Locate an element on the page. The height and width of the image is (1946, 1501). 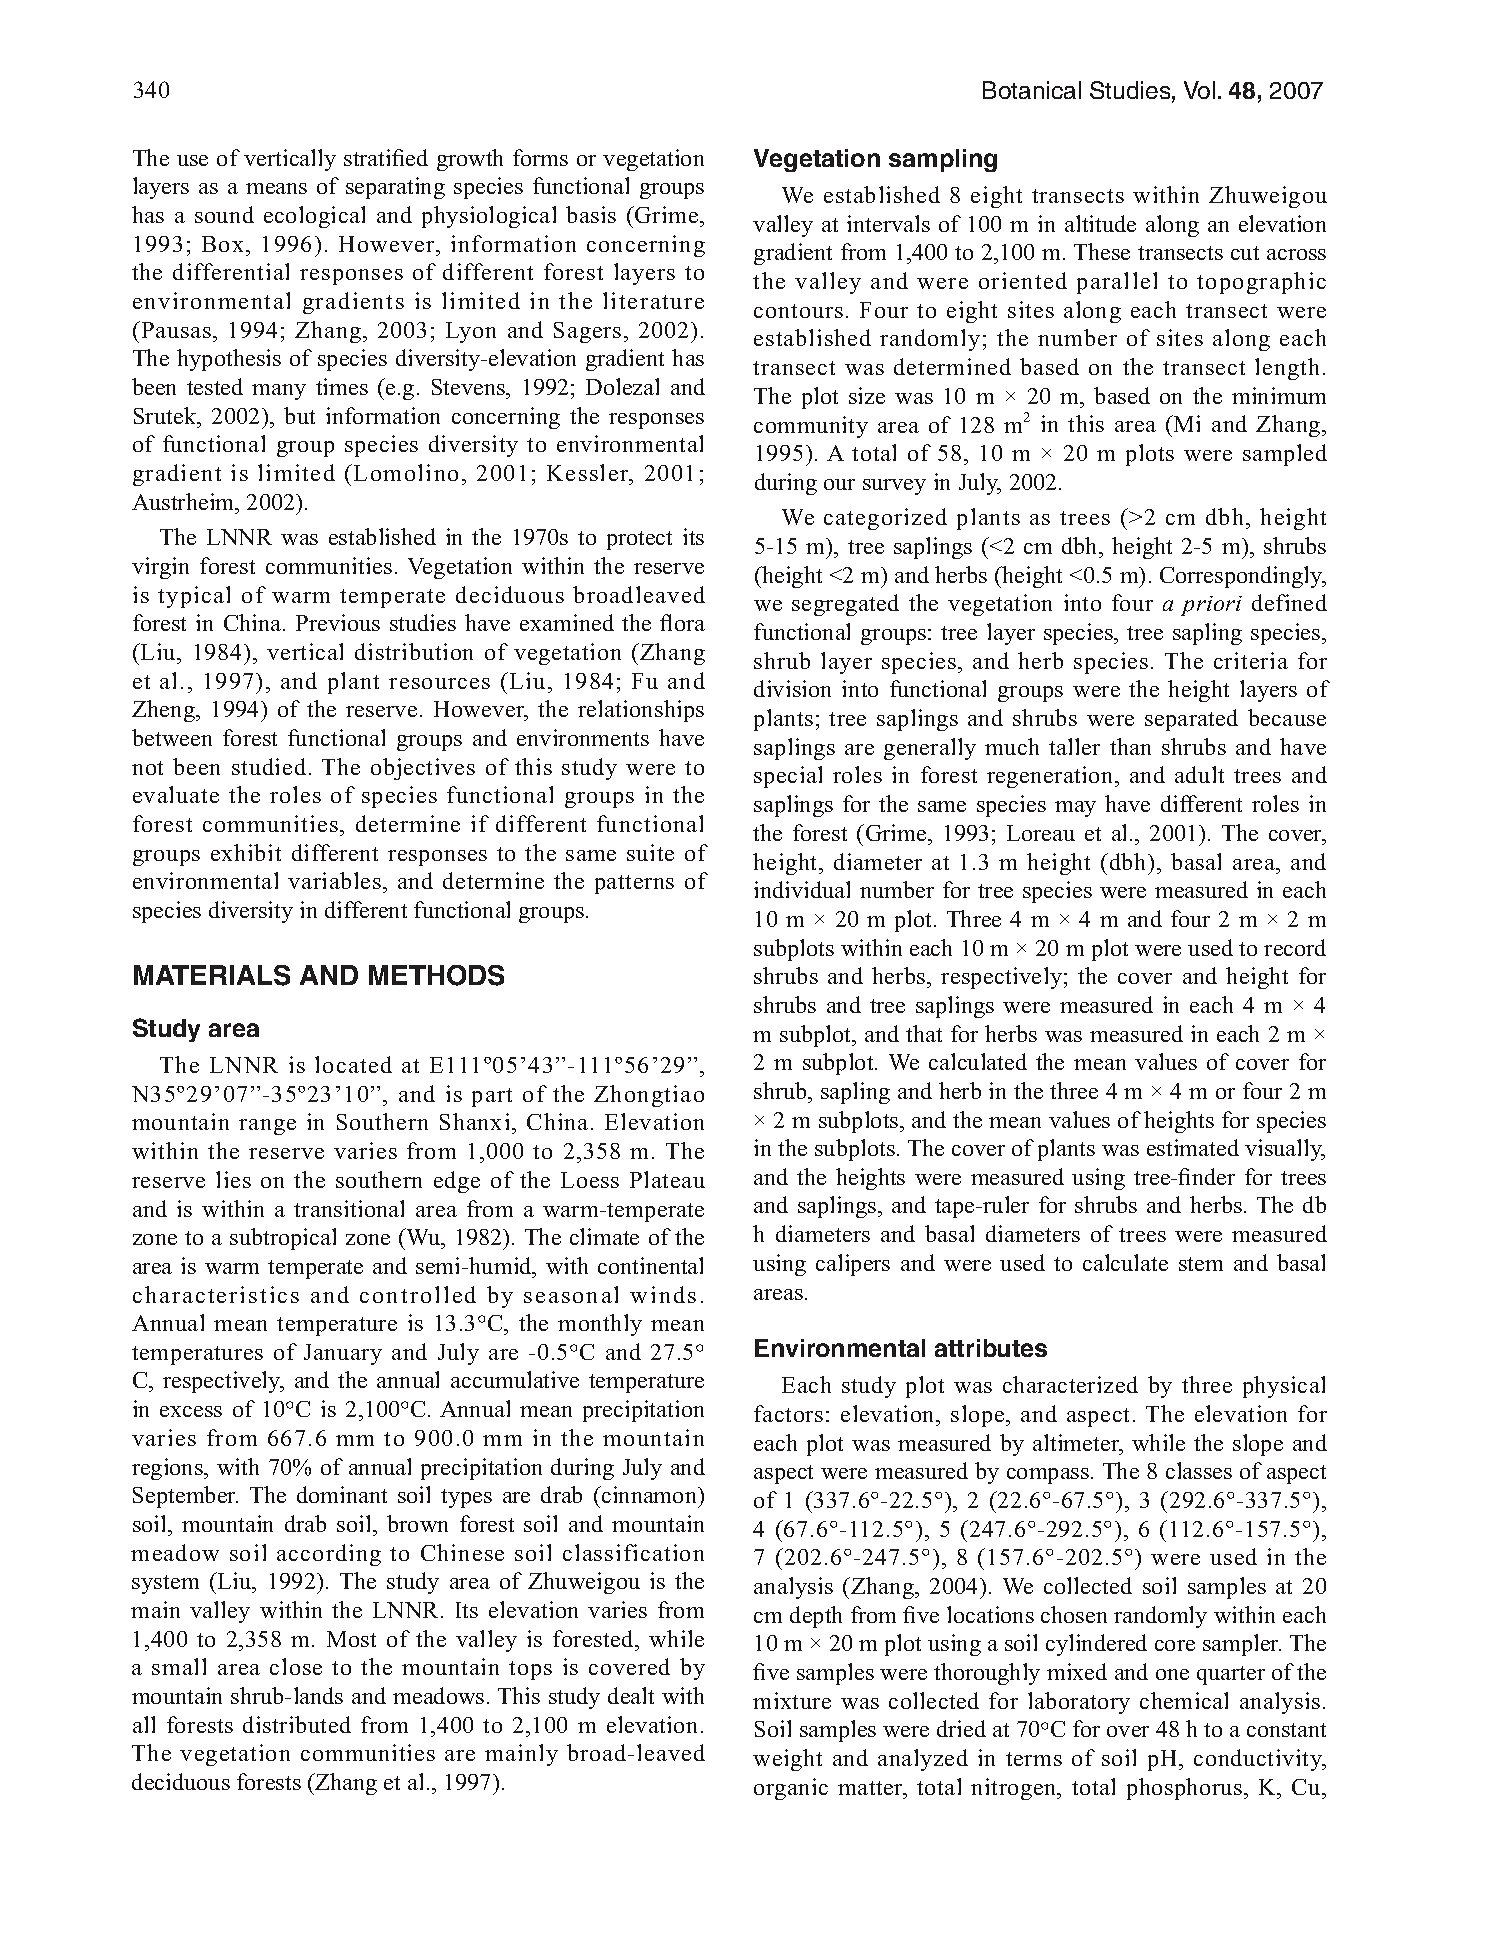
basis is located at coordinates (591, 214).
